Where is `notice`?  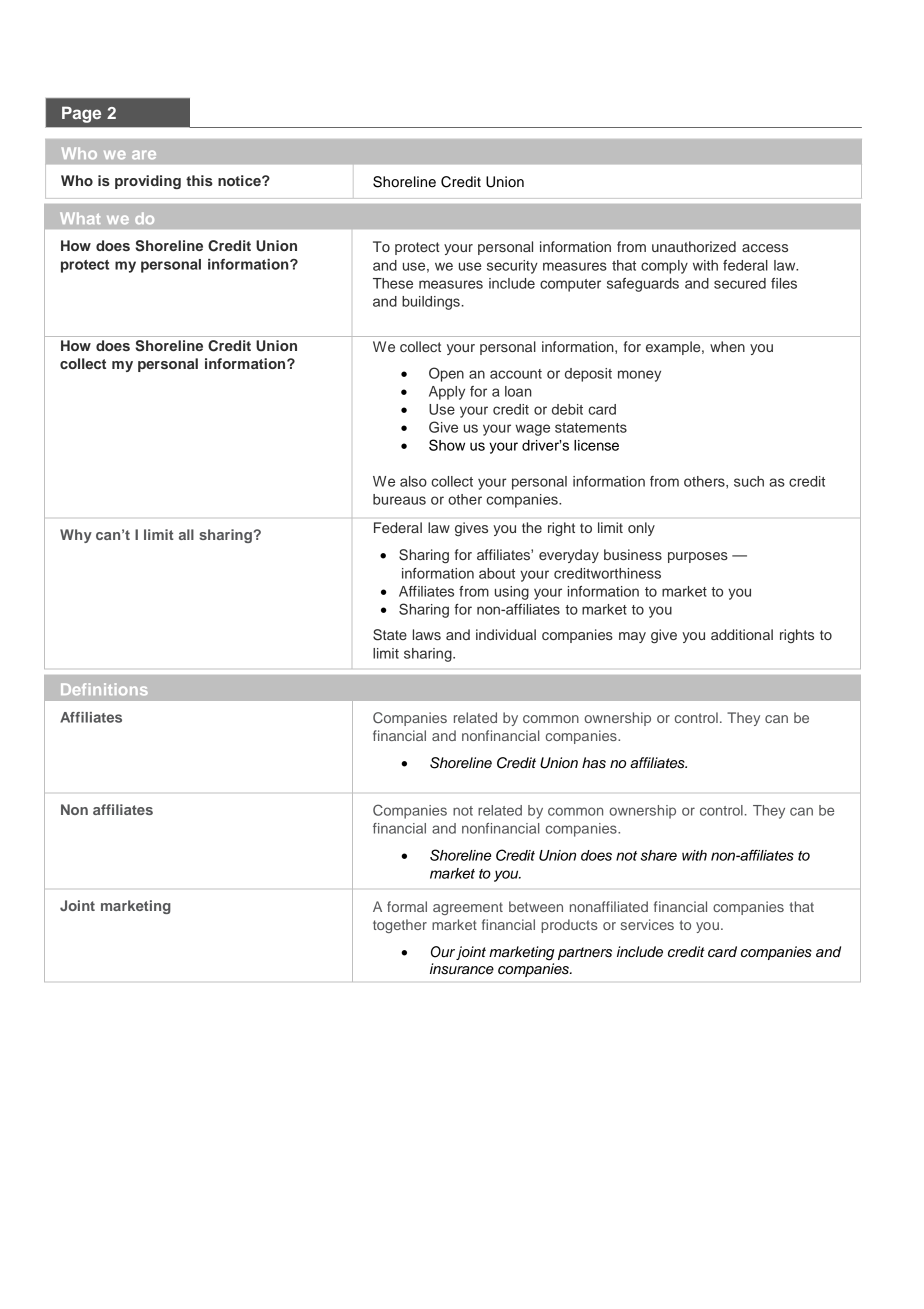
notice is located at coordinates (240, 180).
